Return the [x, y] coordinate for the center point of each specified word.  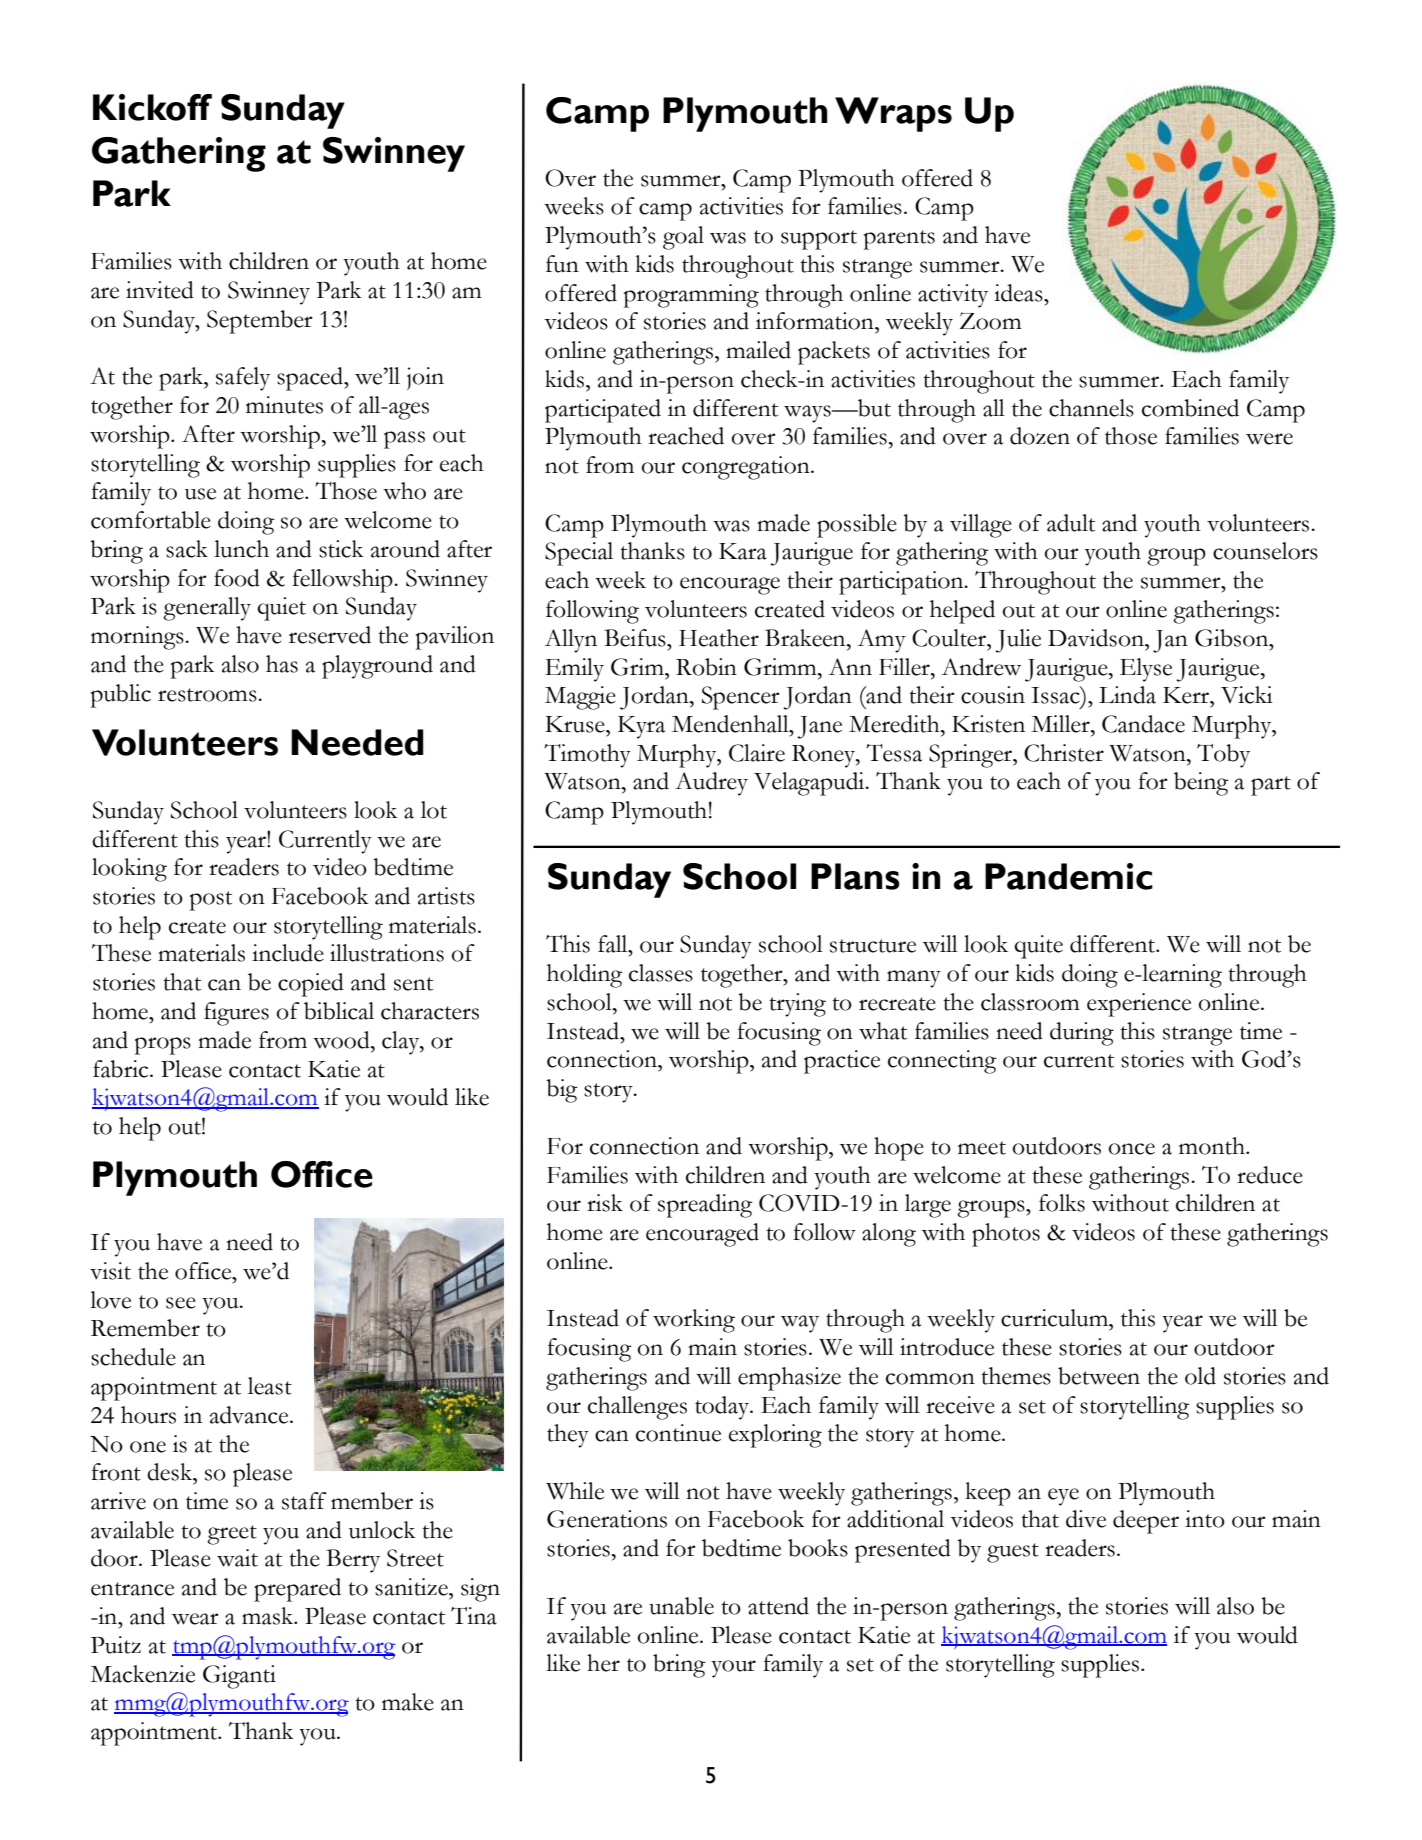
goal [683, 238]
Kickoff [152, 107]
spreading [705, 1206]
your [733, 1669]
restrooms [208, 695]
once [1132, 1149]
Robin [706, 667]
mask [269, 1616]
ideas [1019, 293]
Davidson [1097, 638]
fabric [122, 1069]
